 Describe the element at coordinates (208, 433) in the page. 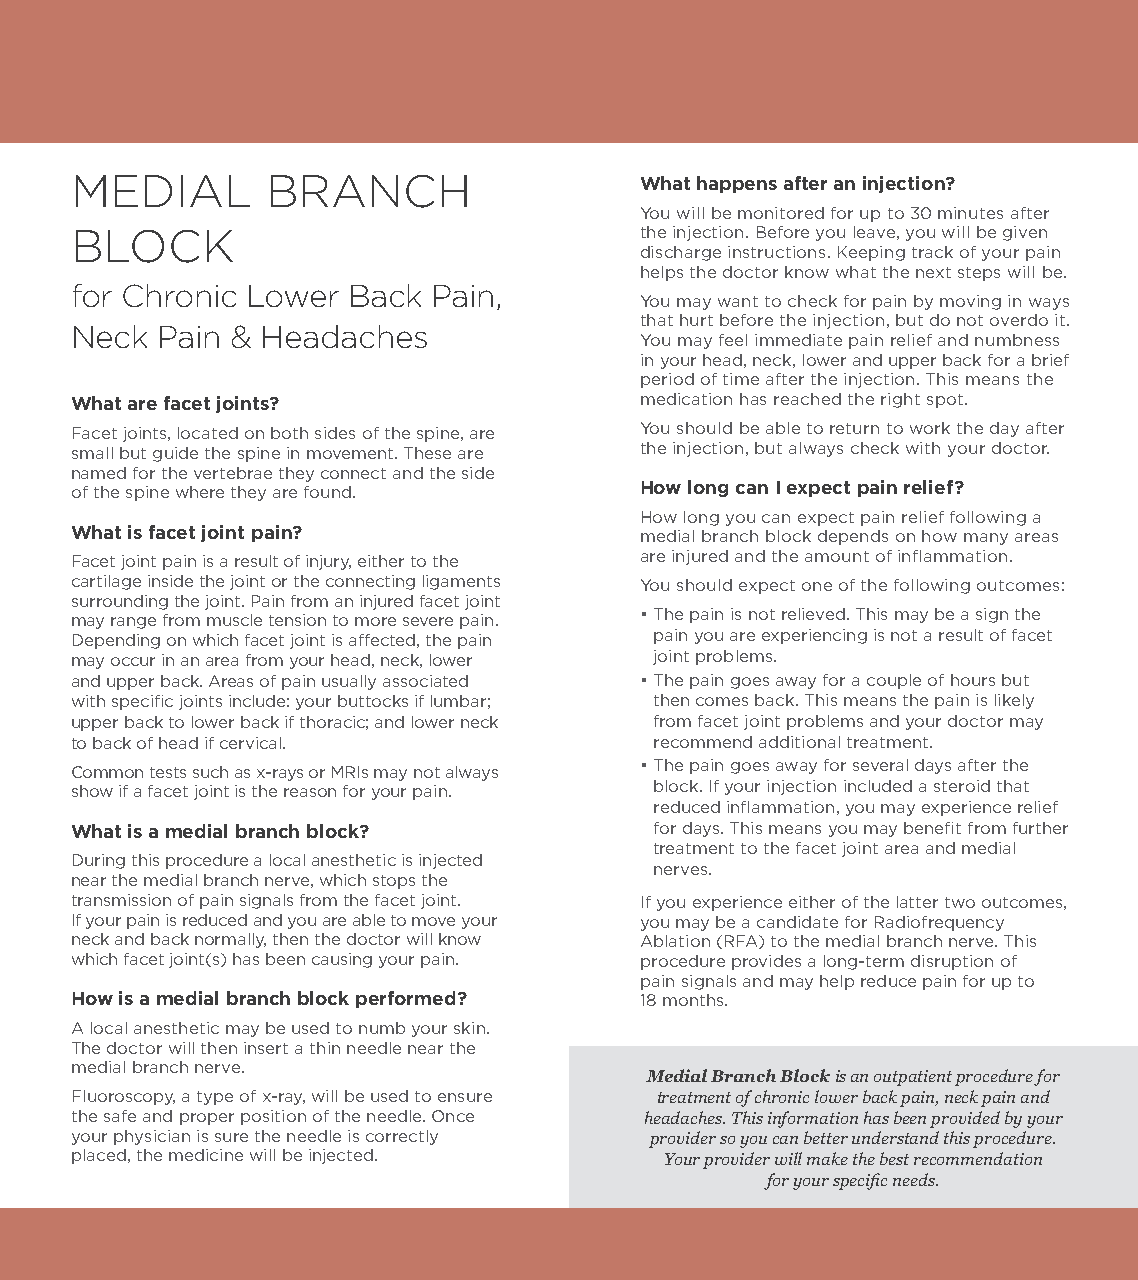

I see `located` at that location.
